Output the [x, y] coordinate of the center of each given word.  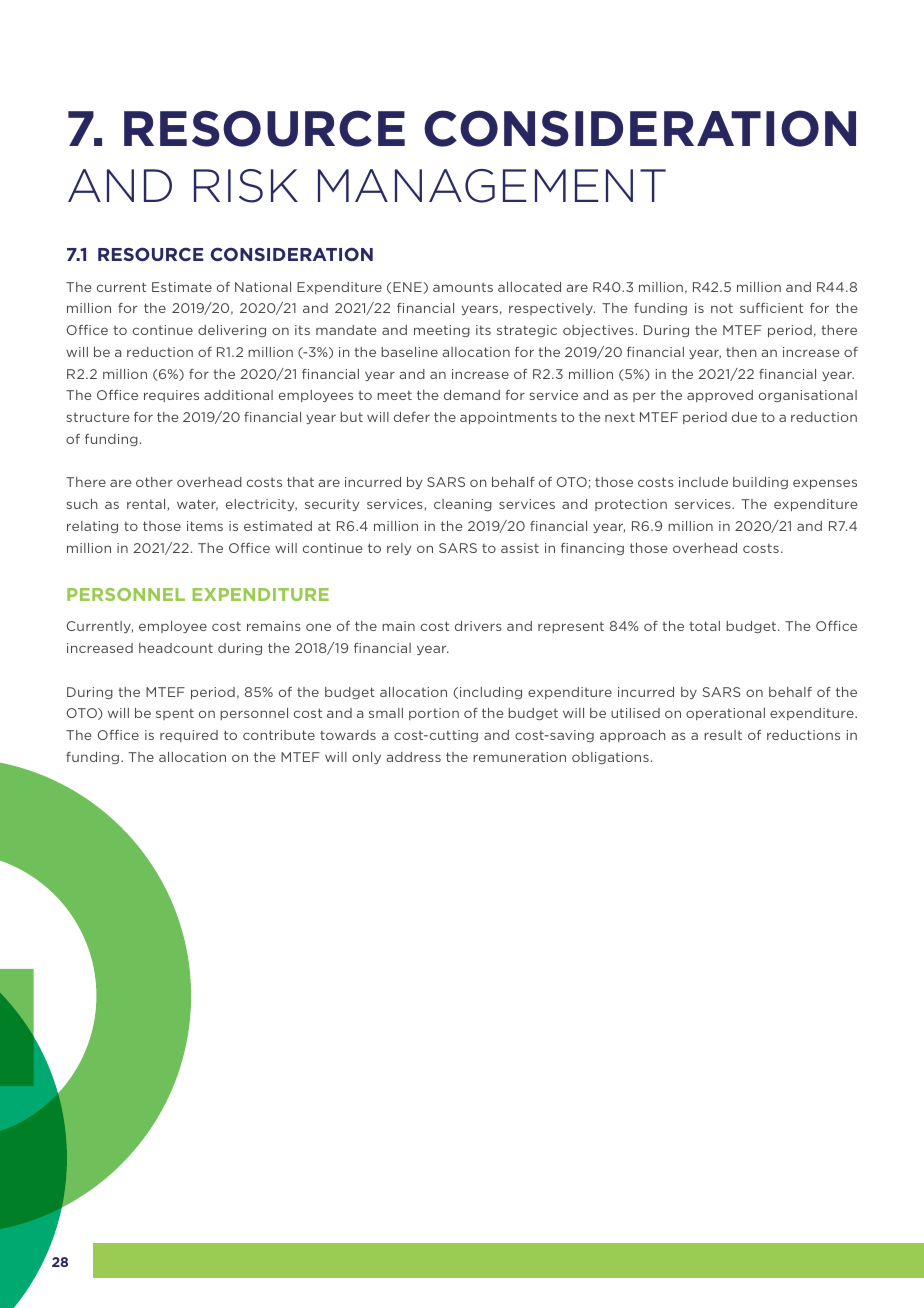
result [723, 735]
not [722, 308]
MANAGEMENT [492, 186]
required [189, 736]
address [413, 757]
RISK [246, 186]
